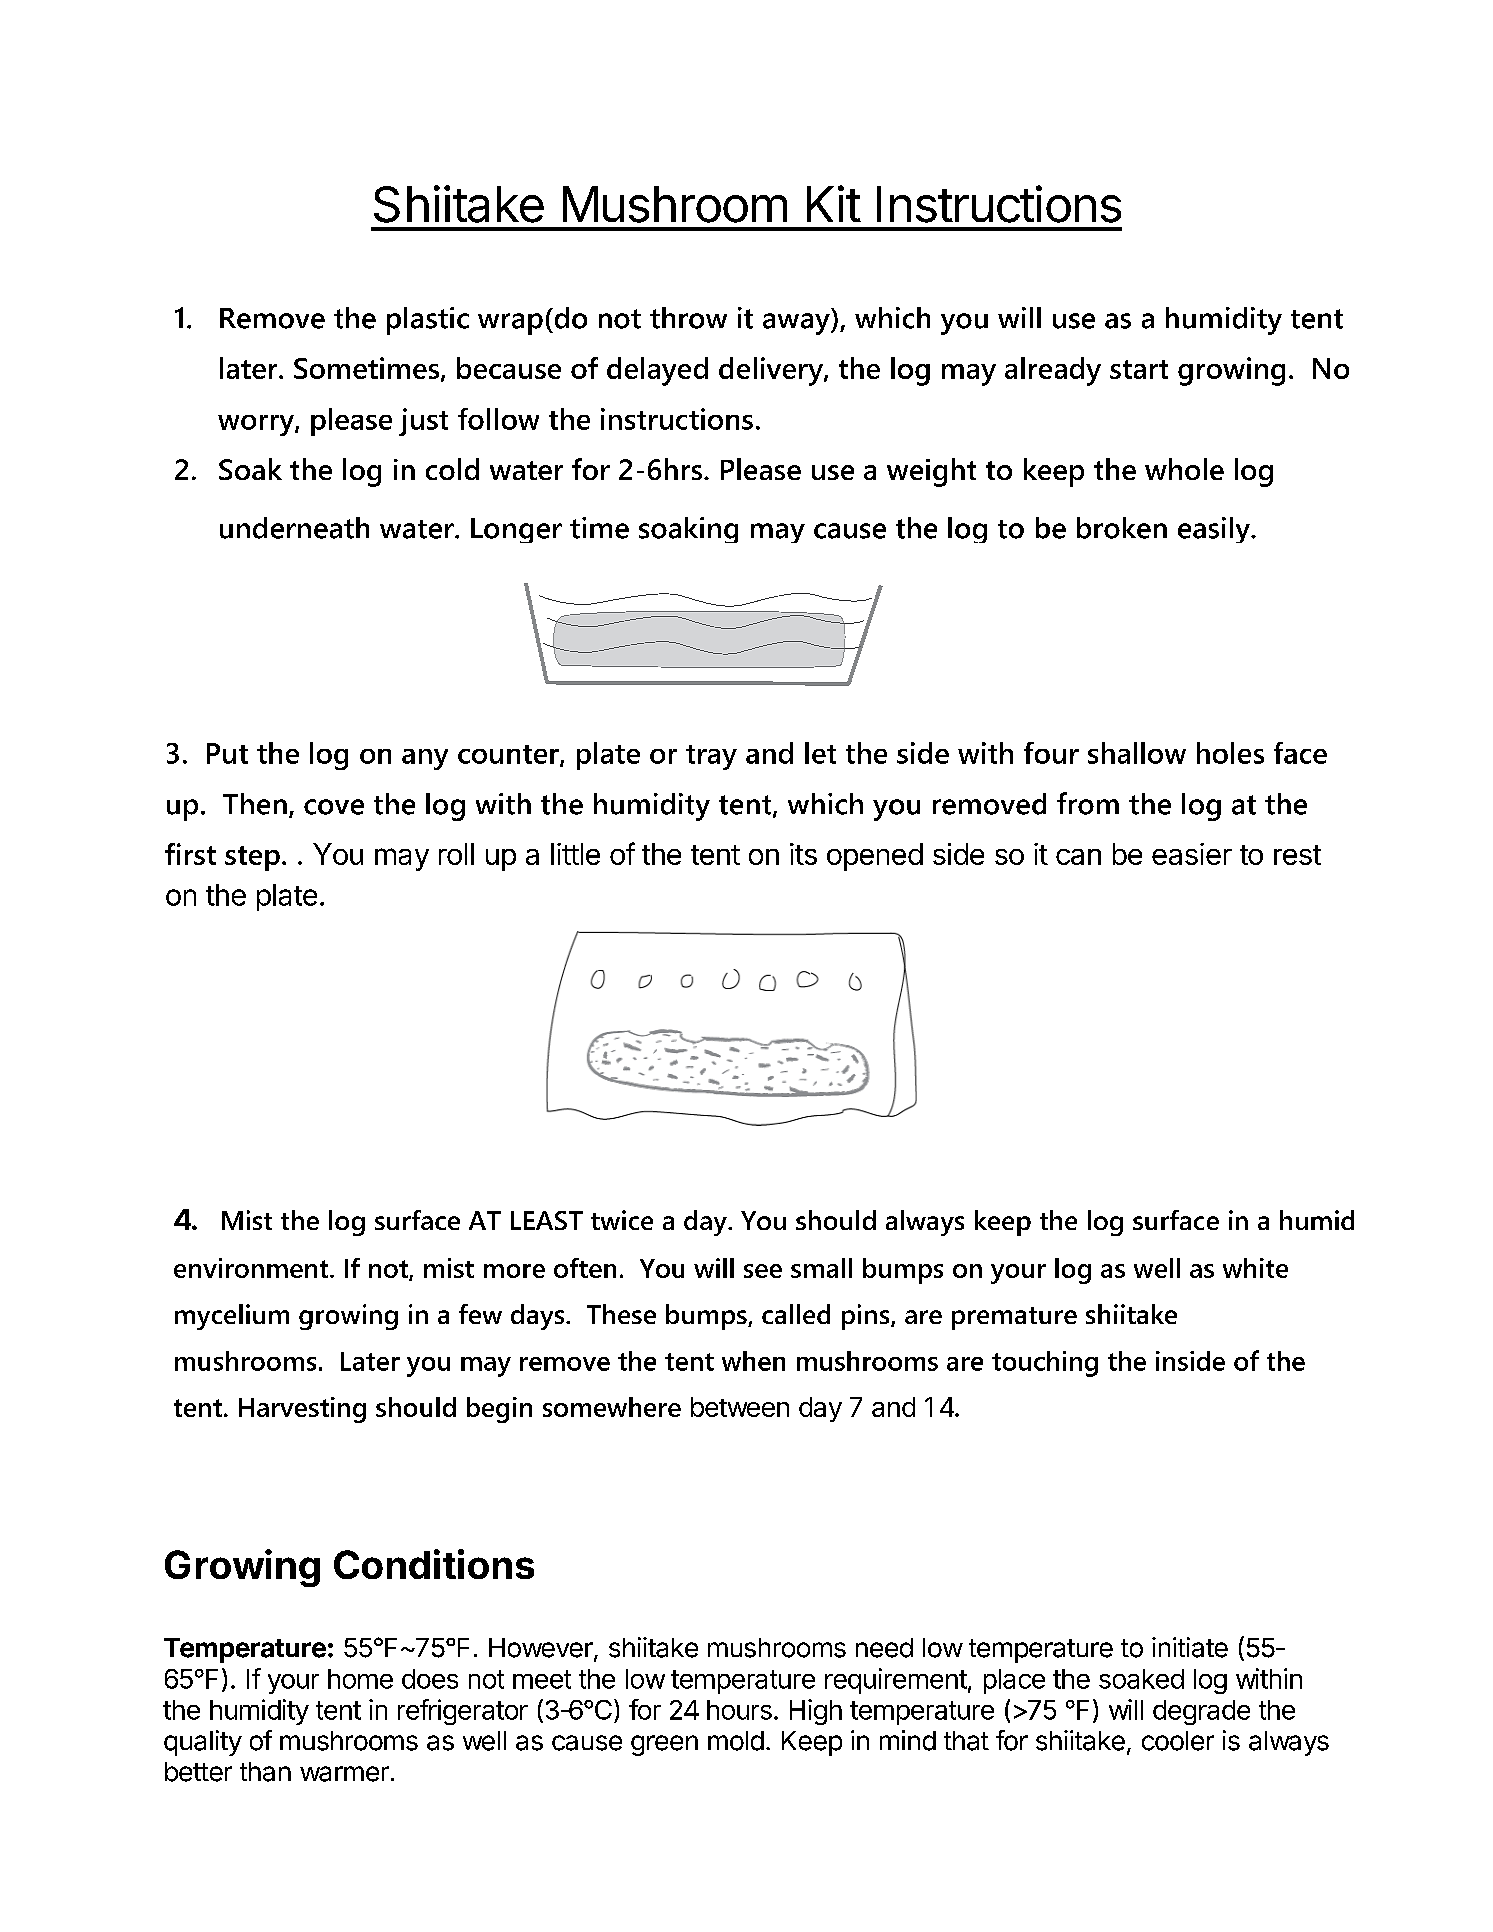 The height and width of the document is (1932, 1493). I want to click on cove, so click(334, 807).
